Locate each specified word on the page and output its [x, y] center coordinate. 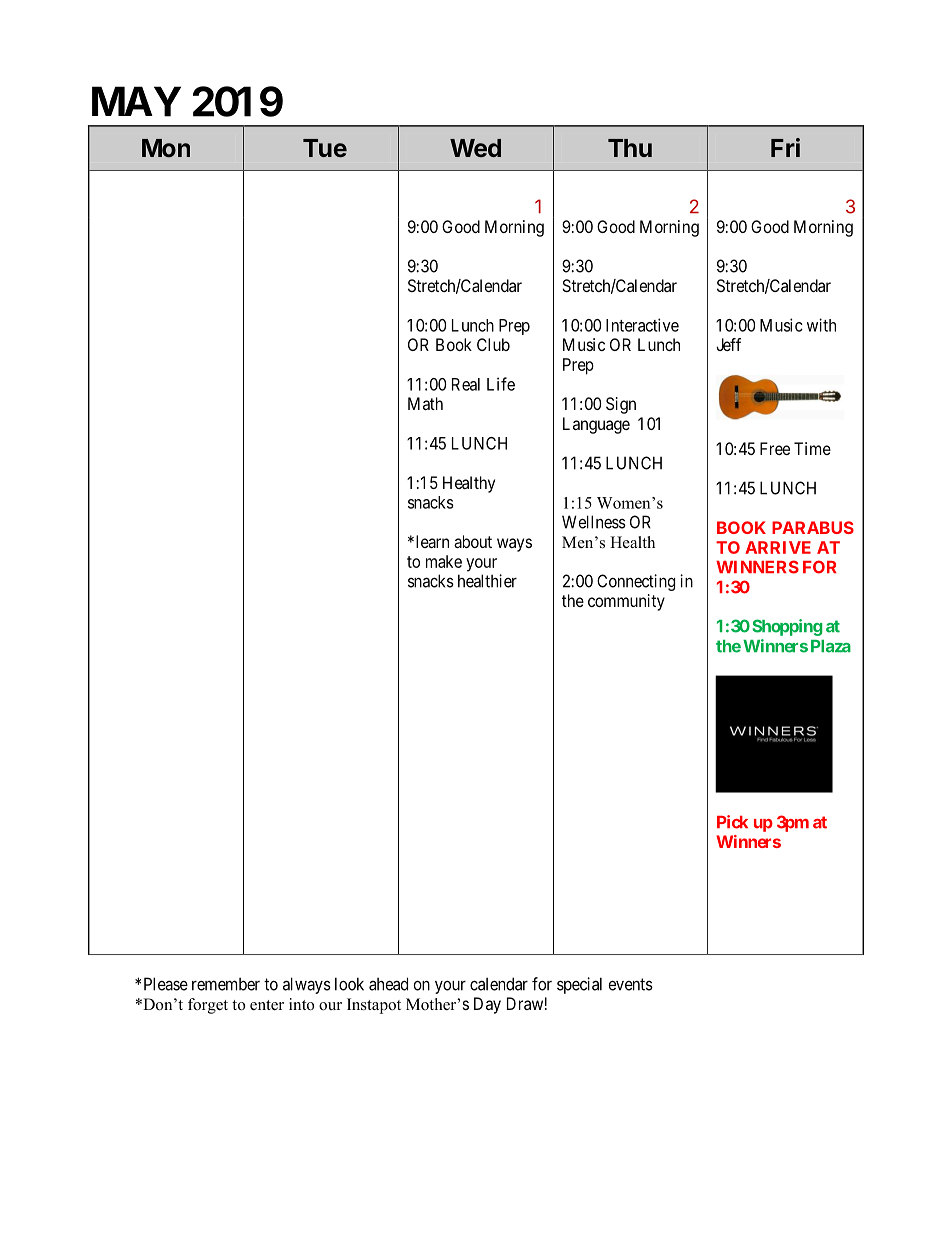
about [473, 541]
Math [425, 403]
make [444, 561]
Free [775, 448]
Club [493, 344]
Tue [325, 148]
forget [208, 1006]
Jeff [728, 344]
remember [226, 984]
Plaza [831, 646]
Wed [475, 148]
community [626, 602]
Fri [785, 147]
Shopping [787, 627]
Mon [166, 148]
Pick [732, 822]
